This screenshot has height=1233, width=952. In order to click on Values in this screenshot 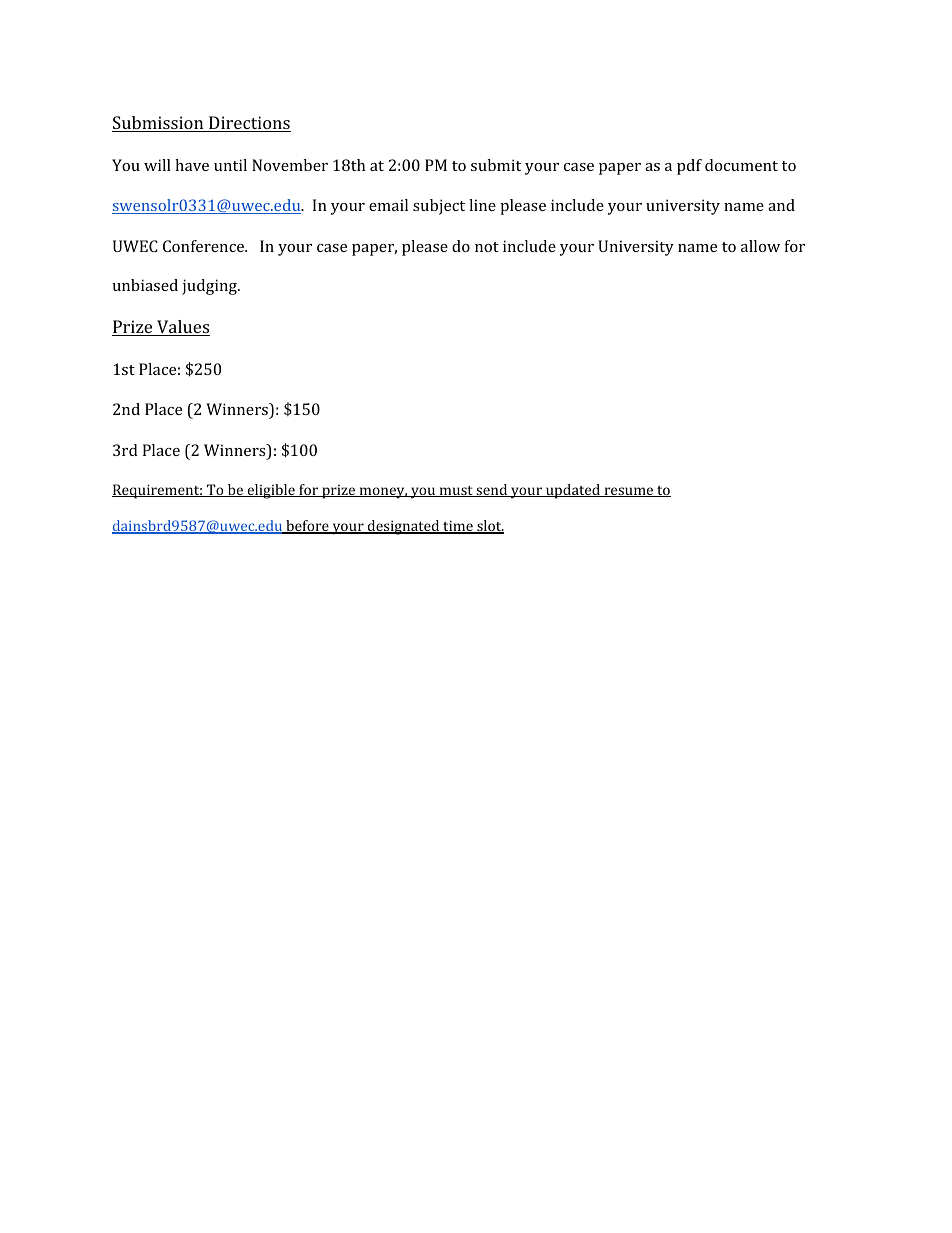, I will do `click(182, 328)`.
